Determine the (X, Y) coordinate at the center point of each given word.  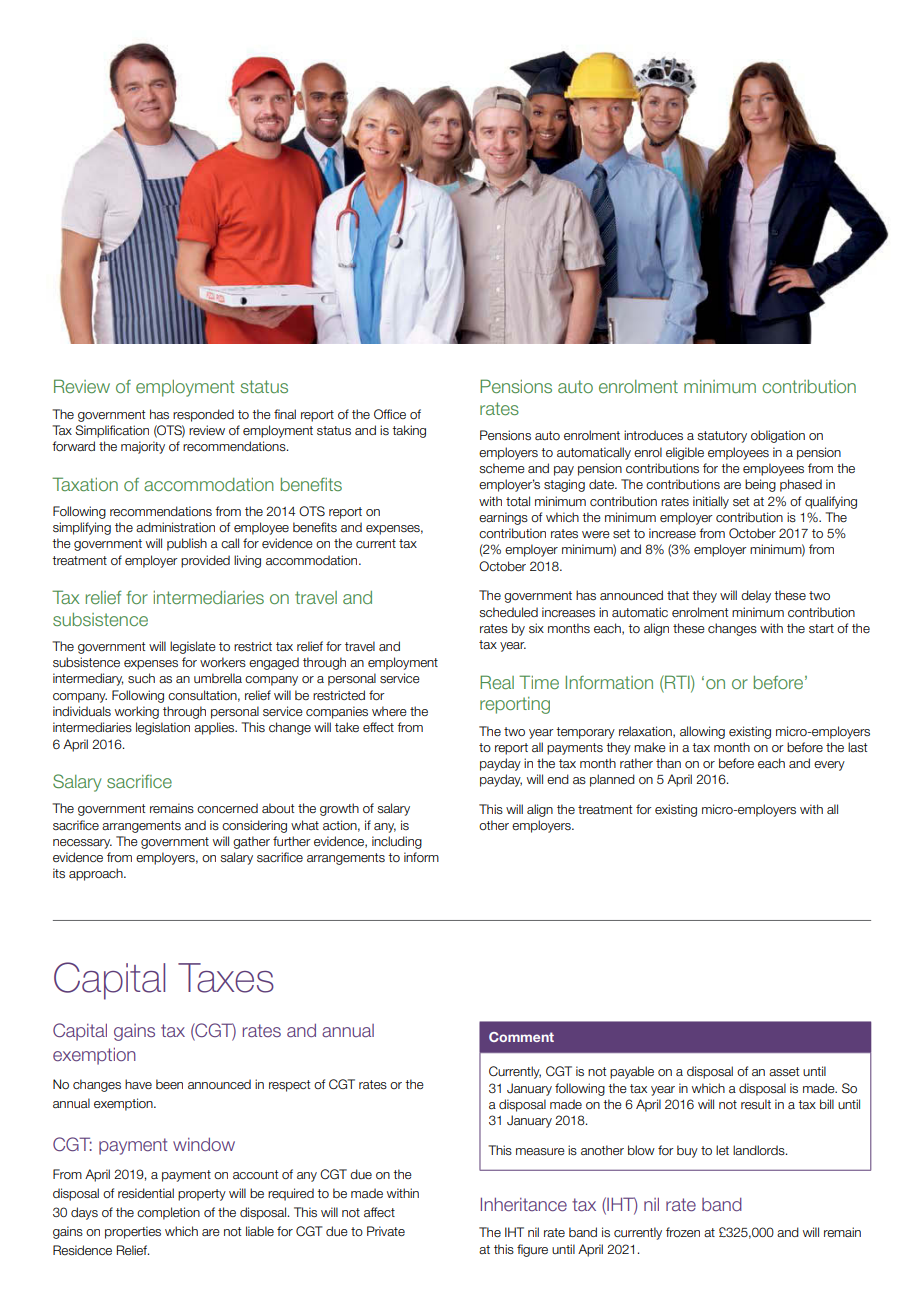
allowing (702, 732)
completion (168, 1213)
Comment (521, 1037)
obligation (778, 436)
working (137, 712)
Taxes (226, 978)
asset (784, 1071)
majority (143, 447)
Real (497, 682)
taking (409, 431)
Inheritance (524, 1204)
